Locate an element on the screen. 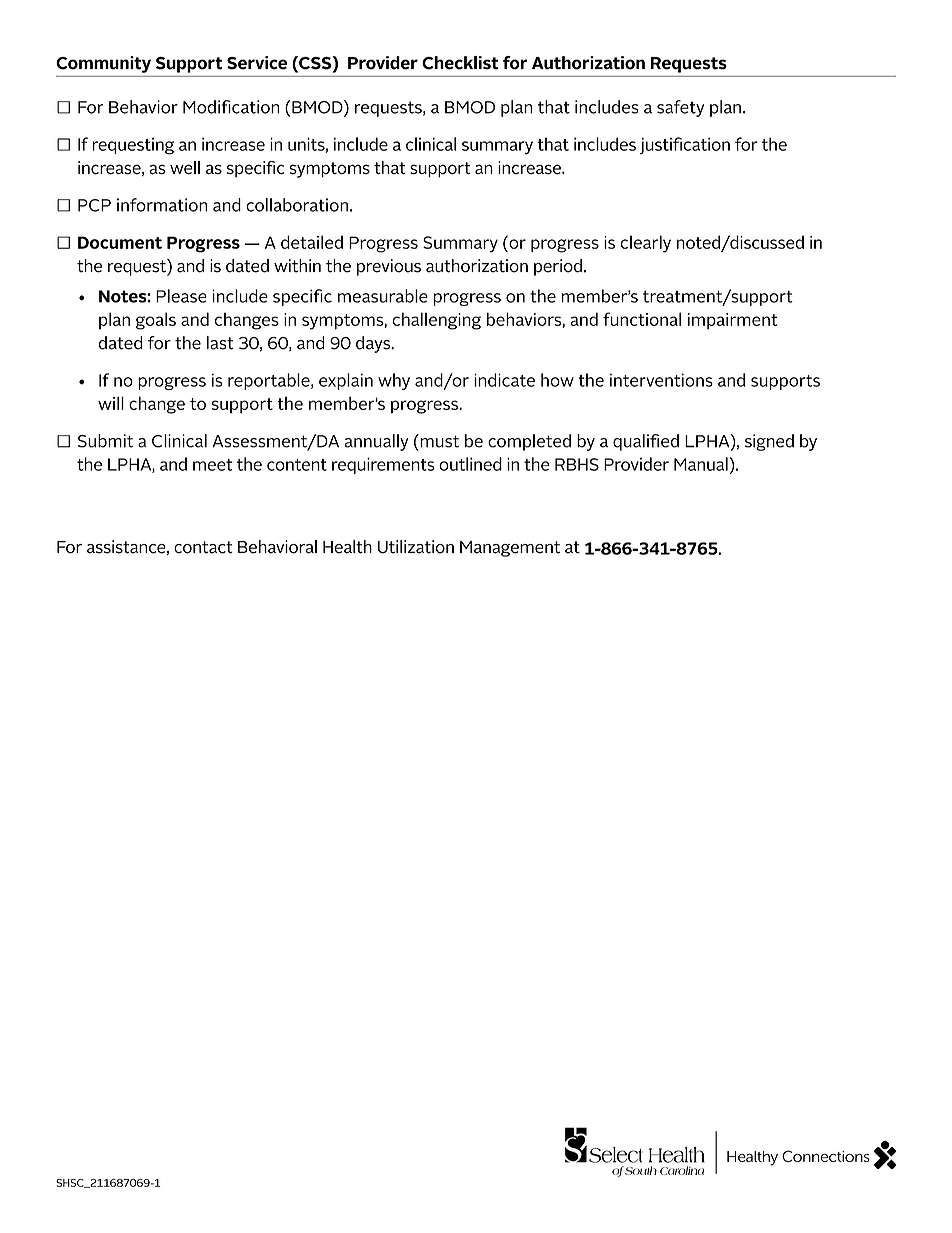 This screenshot has width=952, height=1233. previous is located at coordinates (389, 267).
